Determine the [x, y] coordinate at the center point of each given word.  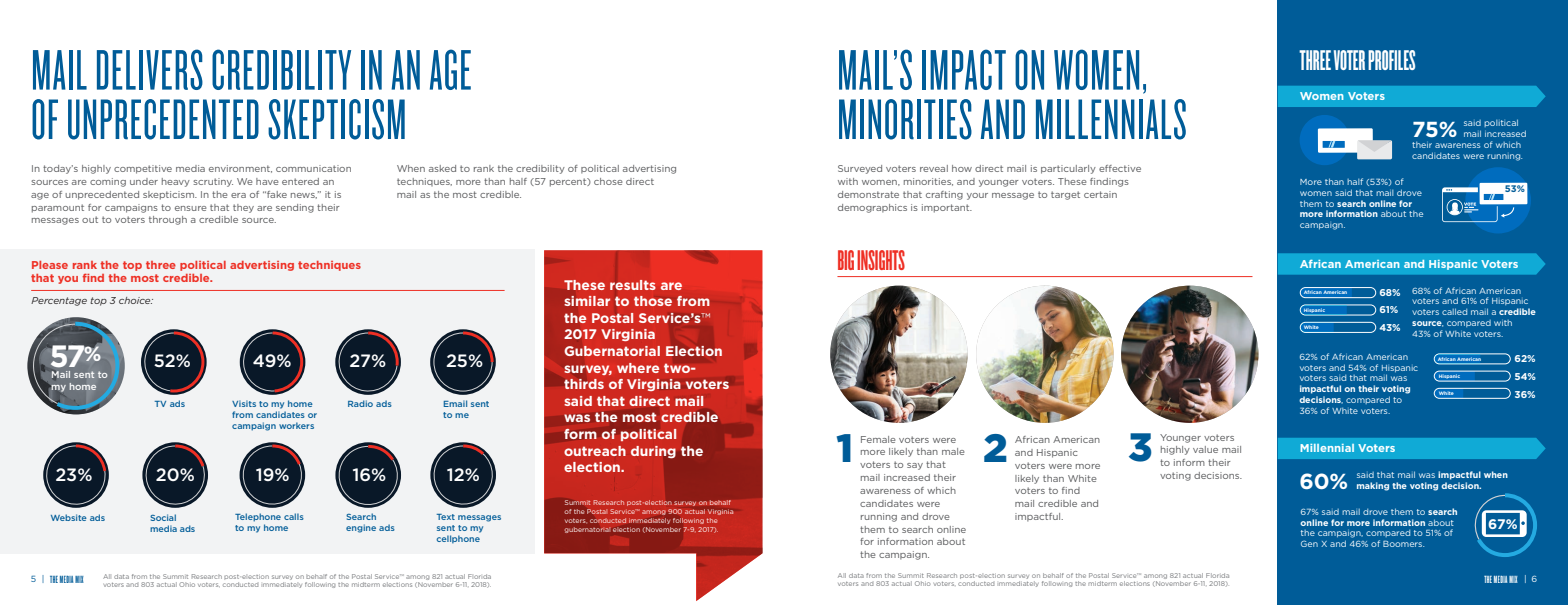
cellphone [458, 539]
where [638, 368]
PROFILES [1391, 60]
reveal [934, 168]
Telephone [258, 517]
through [168, 220]
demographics [872, 208]
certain [1100, 194]
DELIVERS [150, 69]
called [1454, 311]
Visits [244, 403]
